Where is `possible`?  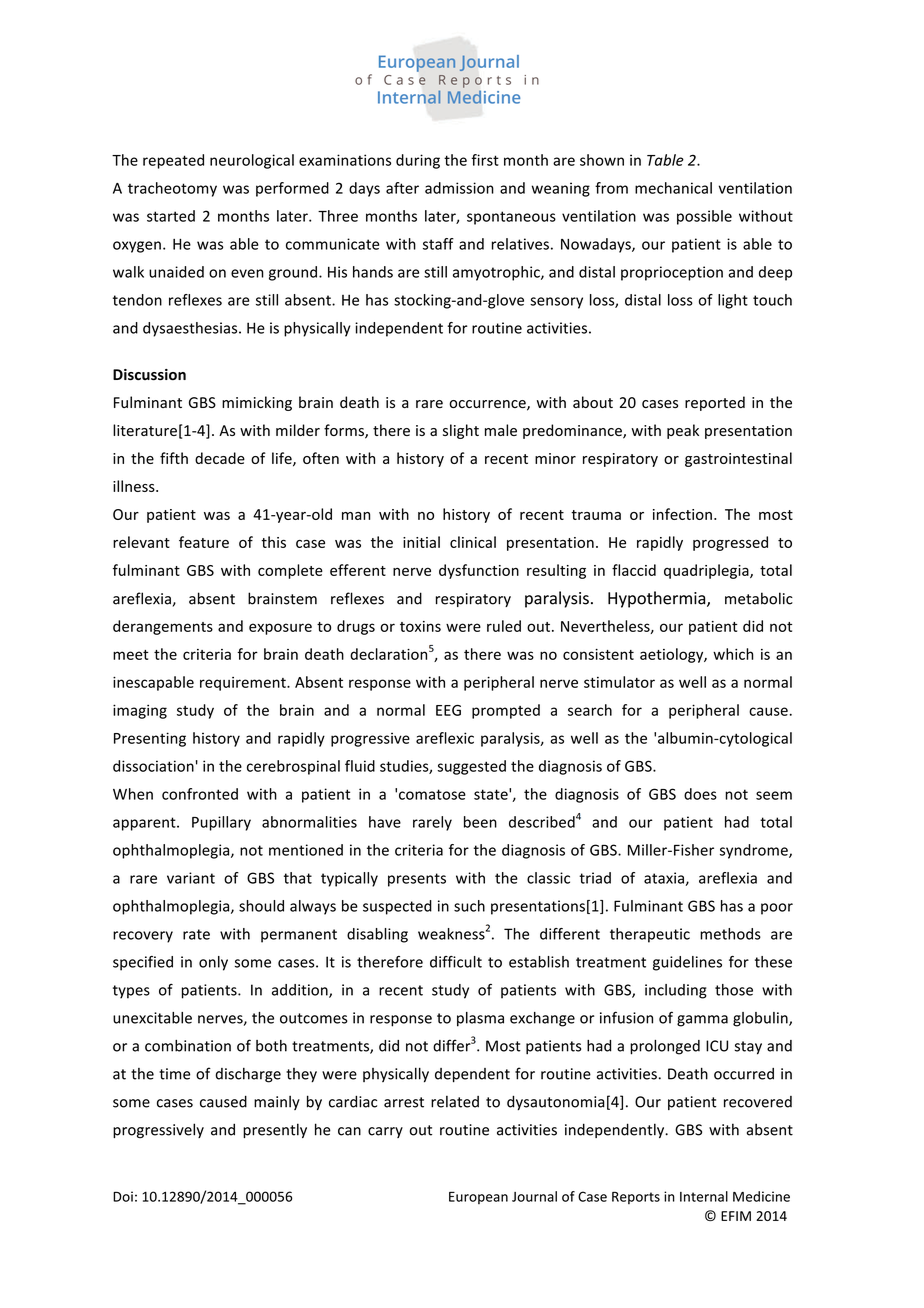
possible is located at coordinates (704, 217).
